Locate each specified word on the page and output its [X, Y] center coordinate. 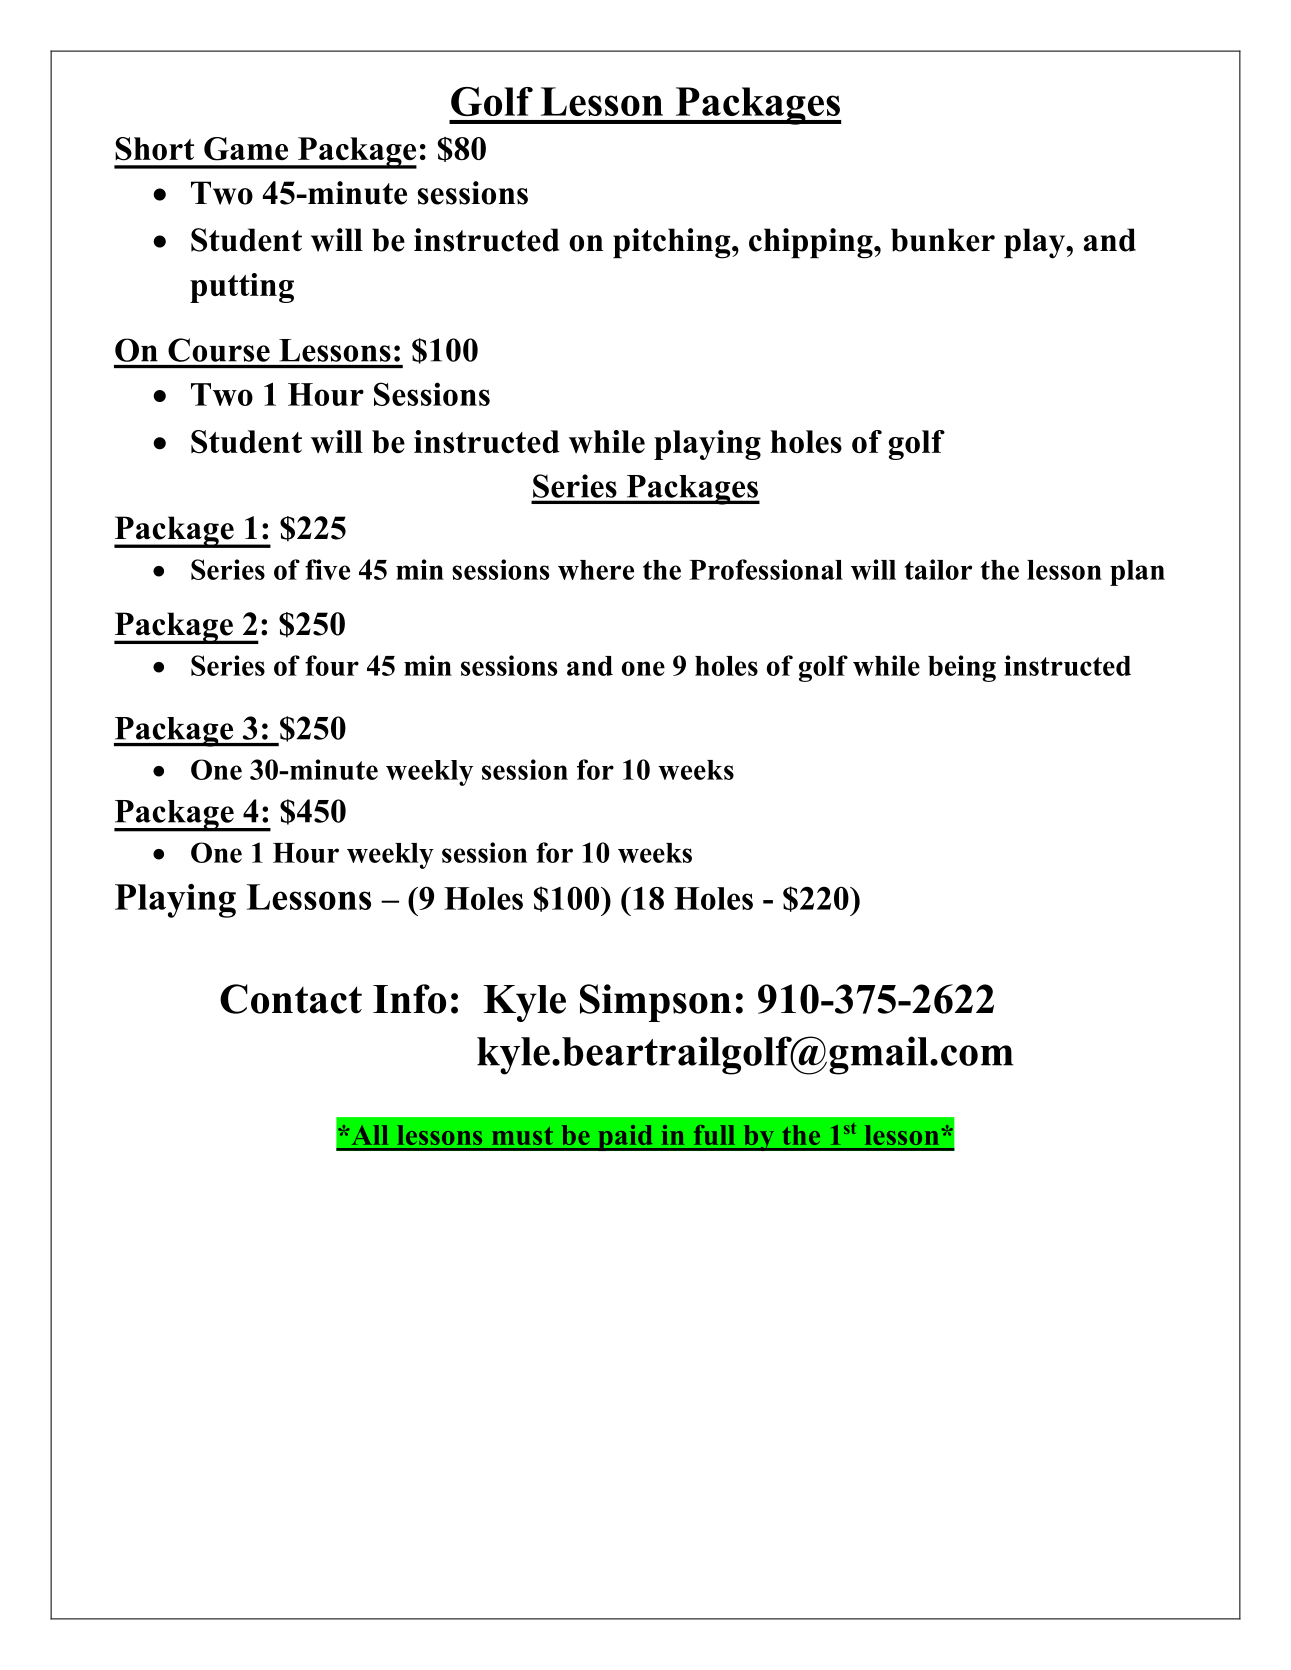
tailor [938, 569]
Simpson [655, 1003]
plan [1137, 573]
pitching [673, 243]
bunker [943, 240]
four [332, 665]
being [962, 668]
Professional [766, 569]
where [596, 570]
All [368, 1135]
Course [219, 350]
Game [246, 149]
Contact [291, 999]
